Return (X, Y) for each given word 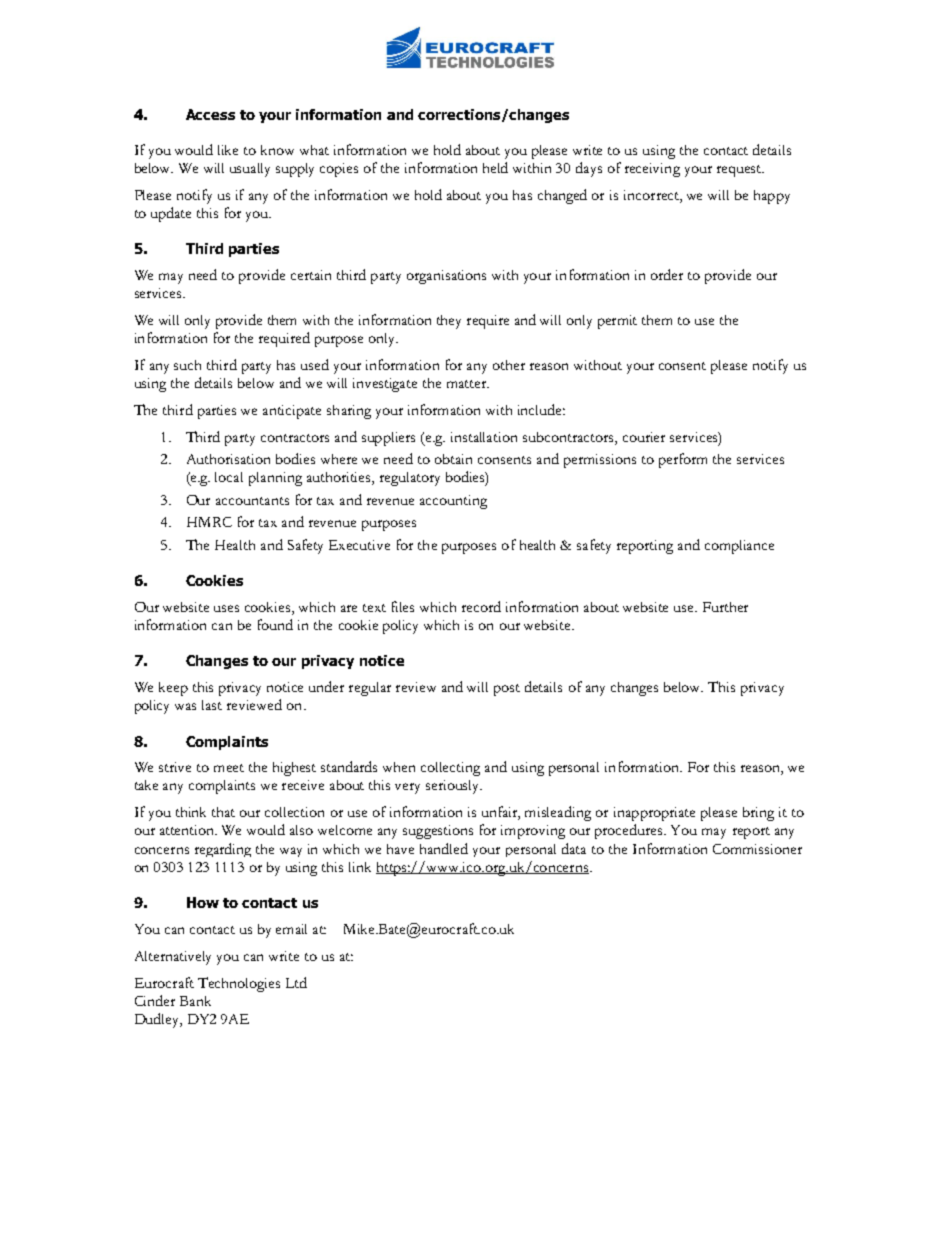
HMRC (209, 522)
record (481, 606)
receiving (652, 170)
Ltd (296, 982)
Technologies (239, 984)
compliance (739, 547)
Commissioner (757, 849)
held (495, 167)
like (228, 150)
